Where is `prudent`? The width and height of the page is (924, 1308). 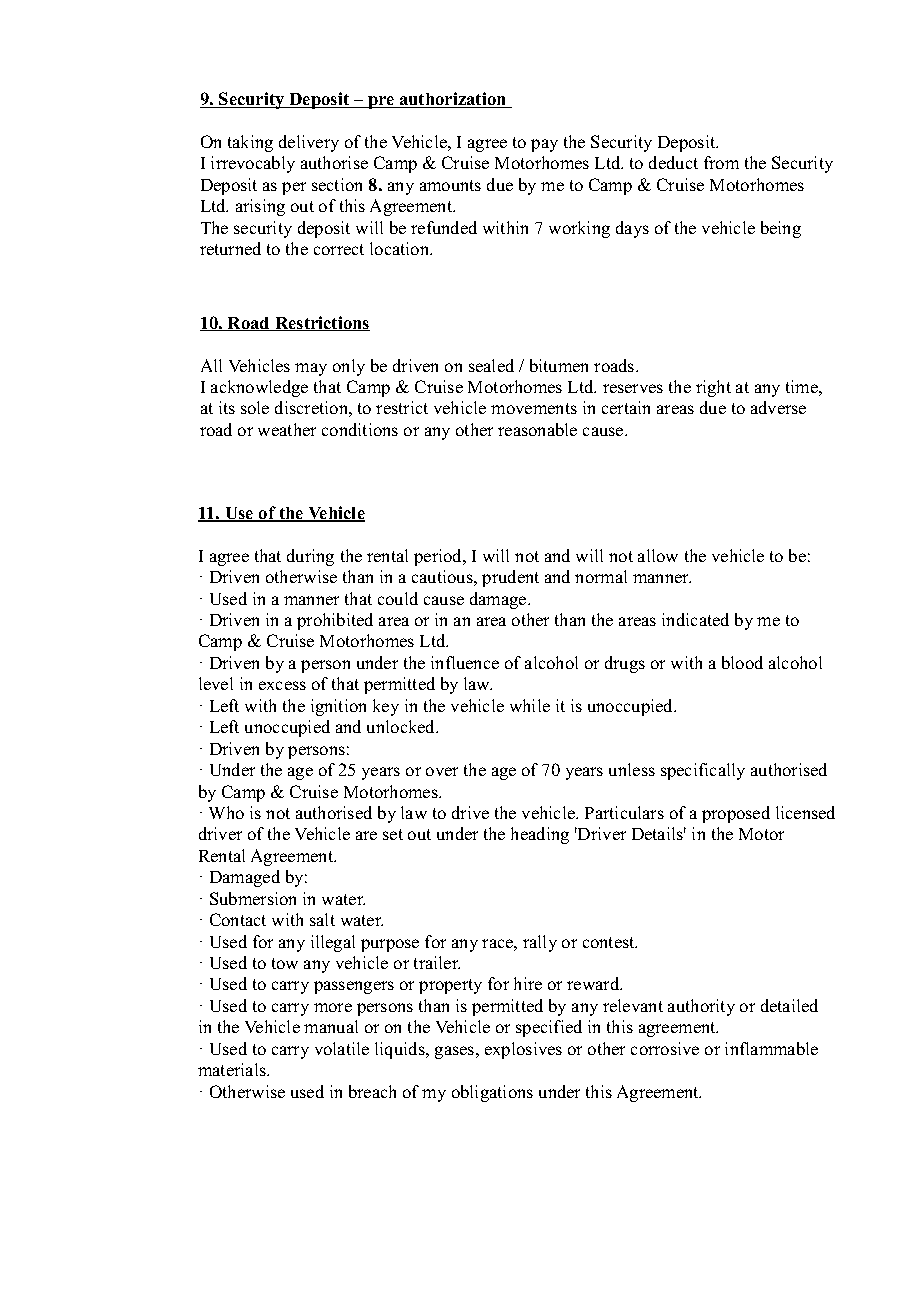 prudent is located at coordinates (510, 578).
